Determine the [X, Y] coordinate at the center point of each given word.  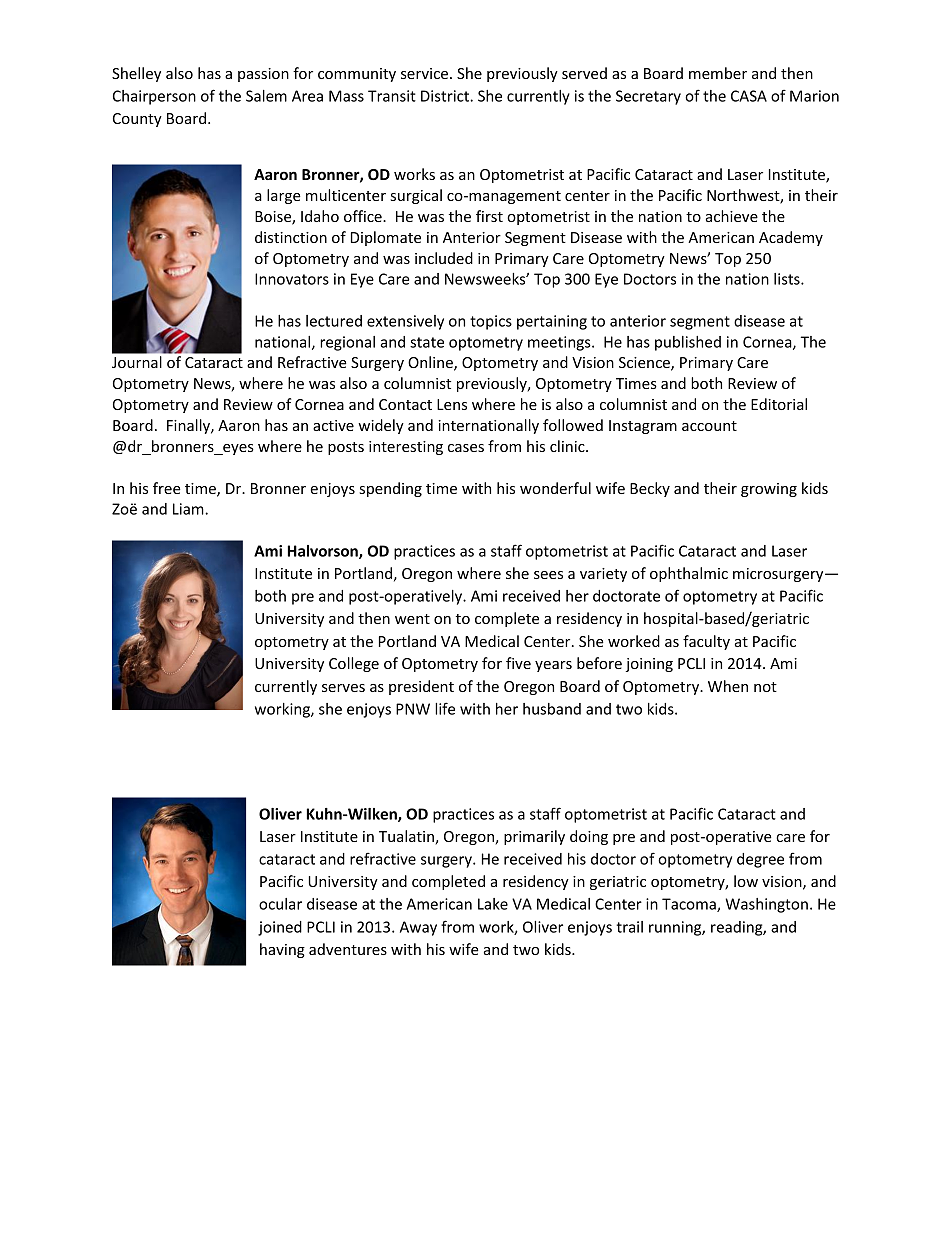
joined [280, 928]
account [709, 426]
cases [466, 448]
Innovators [292, 279]
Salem [266, 96]
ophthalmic [689, 574]
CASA [749, 96]
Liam [189, 509]
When [728, 686]
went [412, 619]
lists [788, 279]
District [446, 96]
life [445, 708]
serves [343, 688]
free [167, 488]
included [444, 258]
